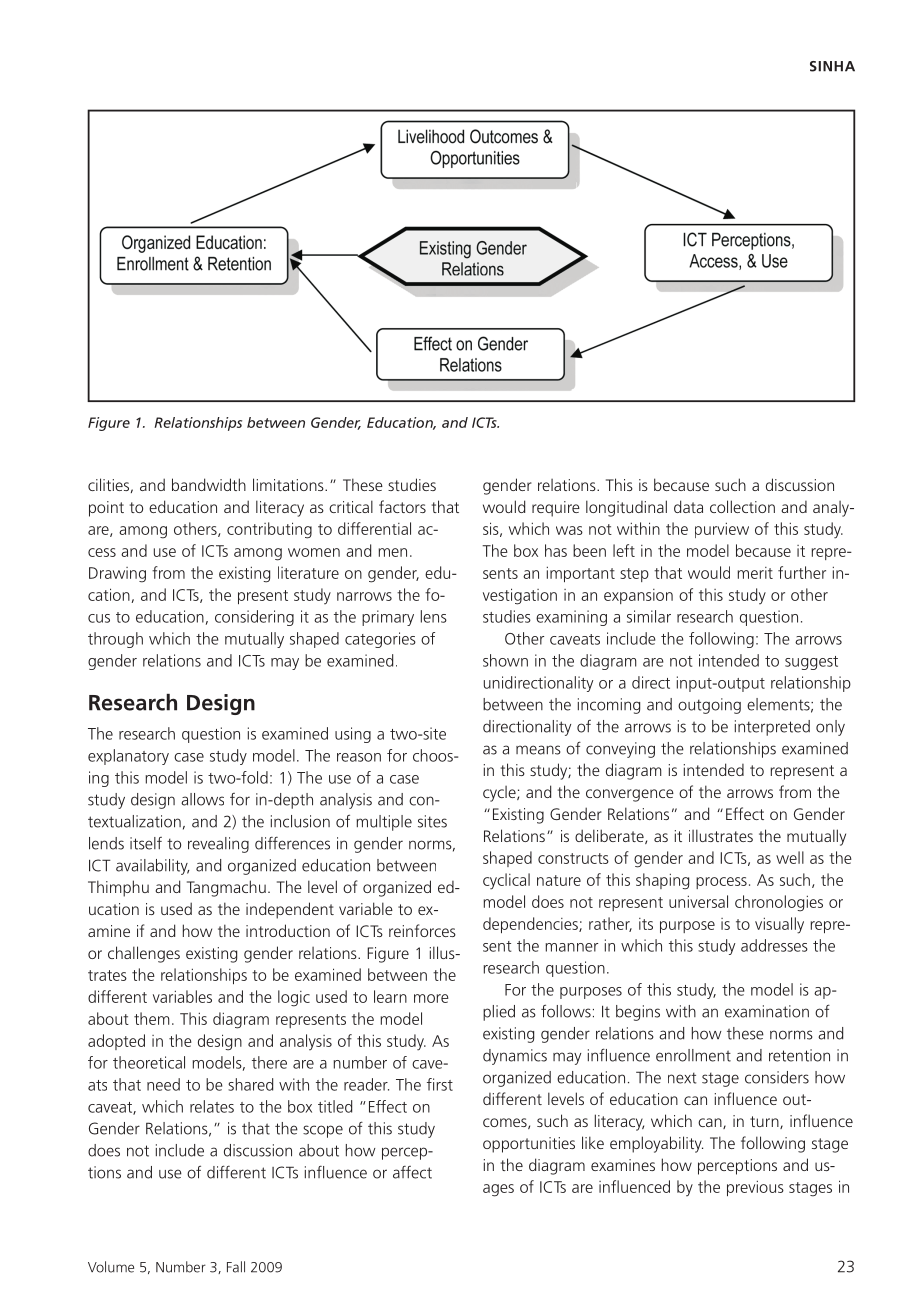  I want to click on bandwidth, so click(209, 484).
